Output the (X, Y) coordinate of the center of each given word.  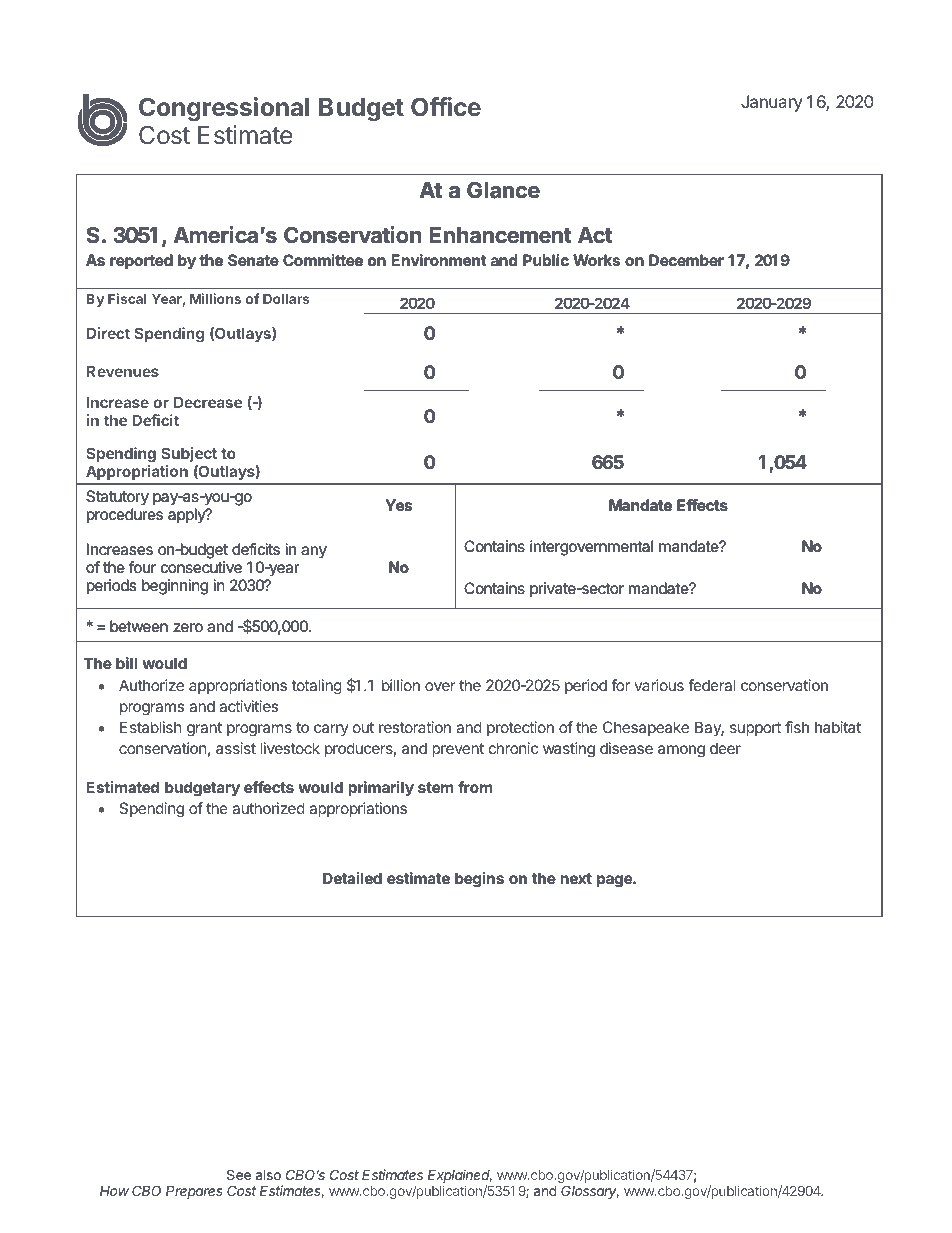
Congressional (224, 109)
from (475, 787)
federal (711, 685)
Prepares (194, 1192)
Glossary (590, 1192)
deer (725, 748)
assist (236, 748)
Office (446, 106)
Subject (189, 454)
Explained (460, 1176)
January (771, 103)
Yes (399, 505)
